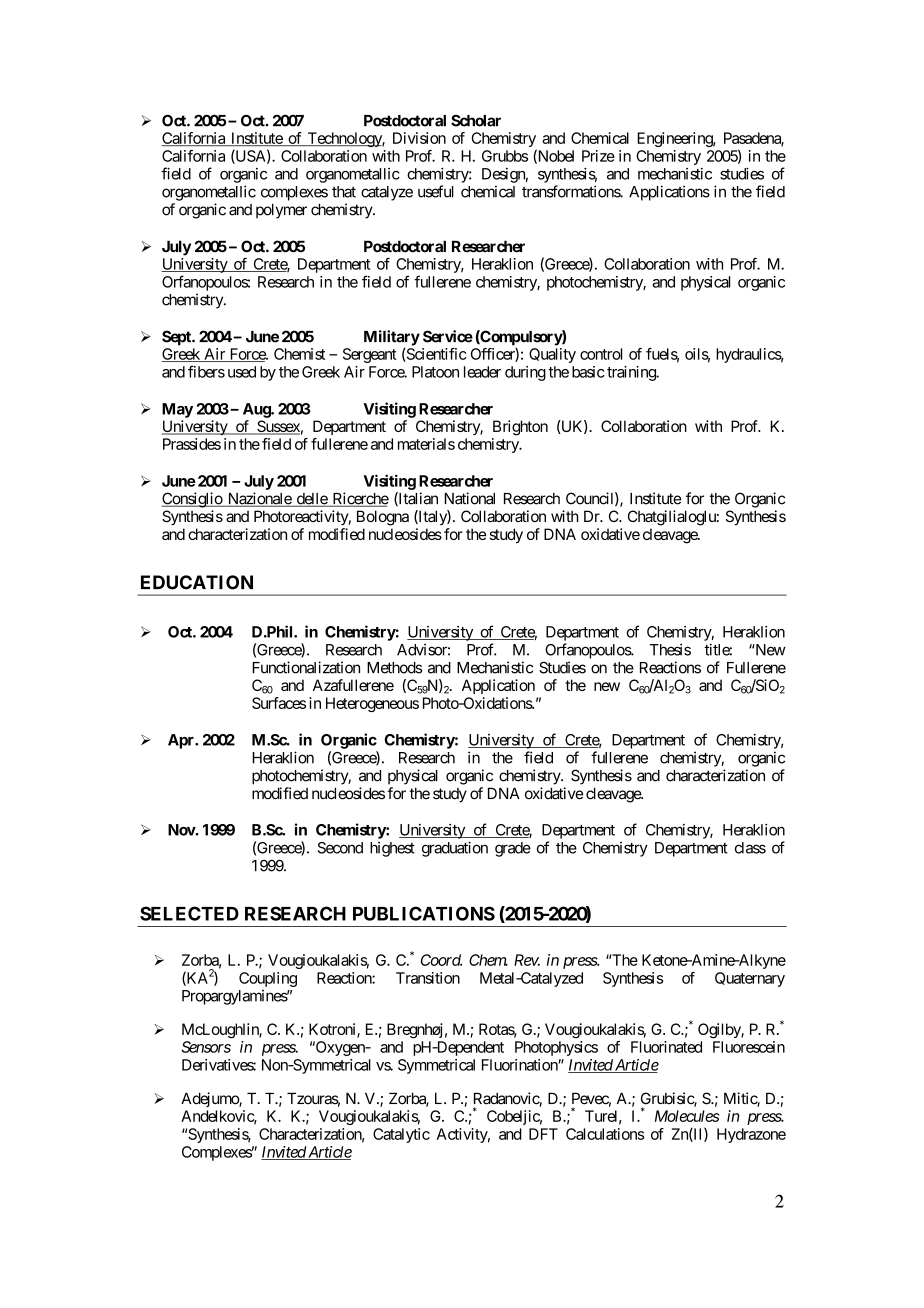  Describe the element at coordinates (281, 211) in the document. I see `polymer` at that location.
